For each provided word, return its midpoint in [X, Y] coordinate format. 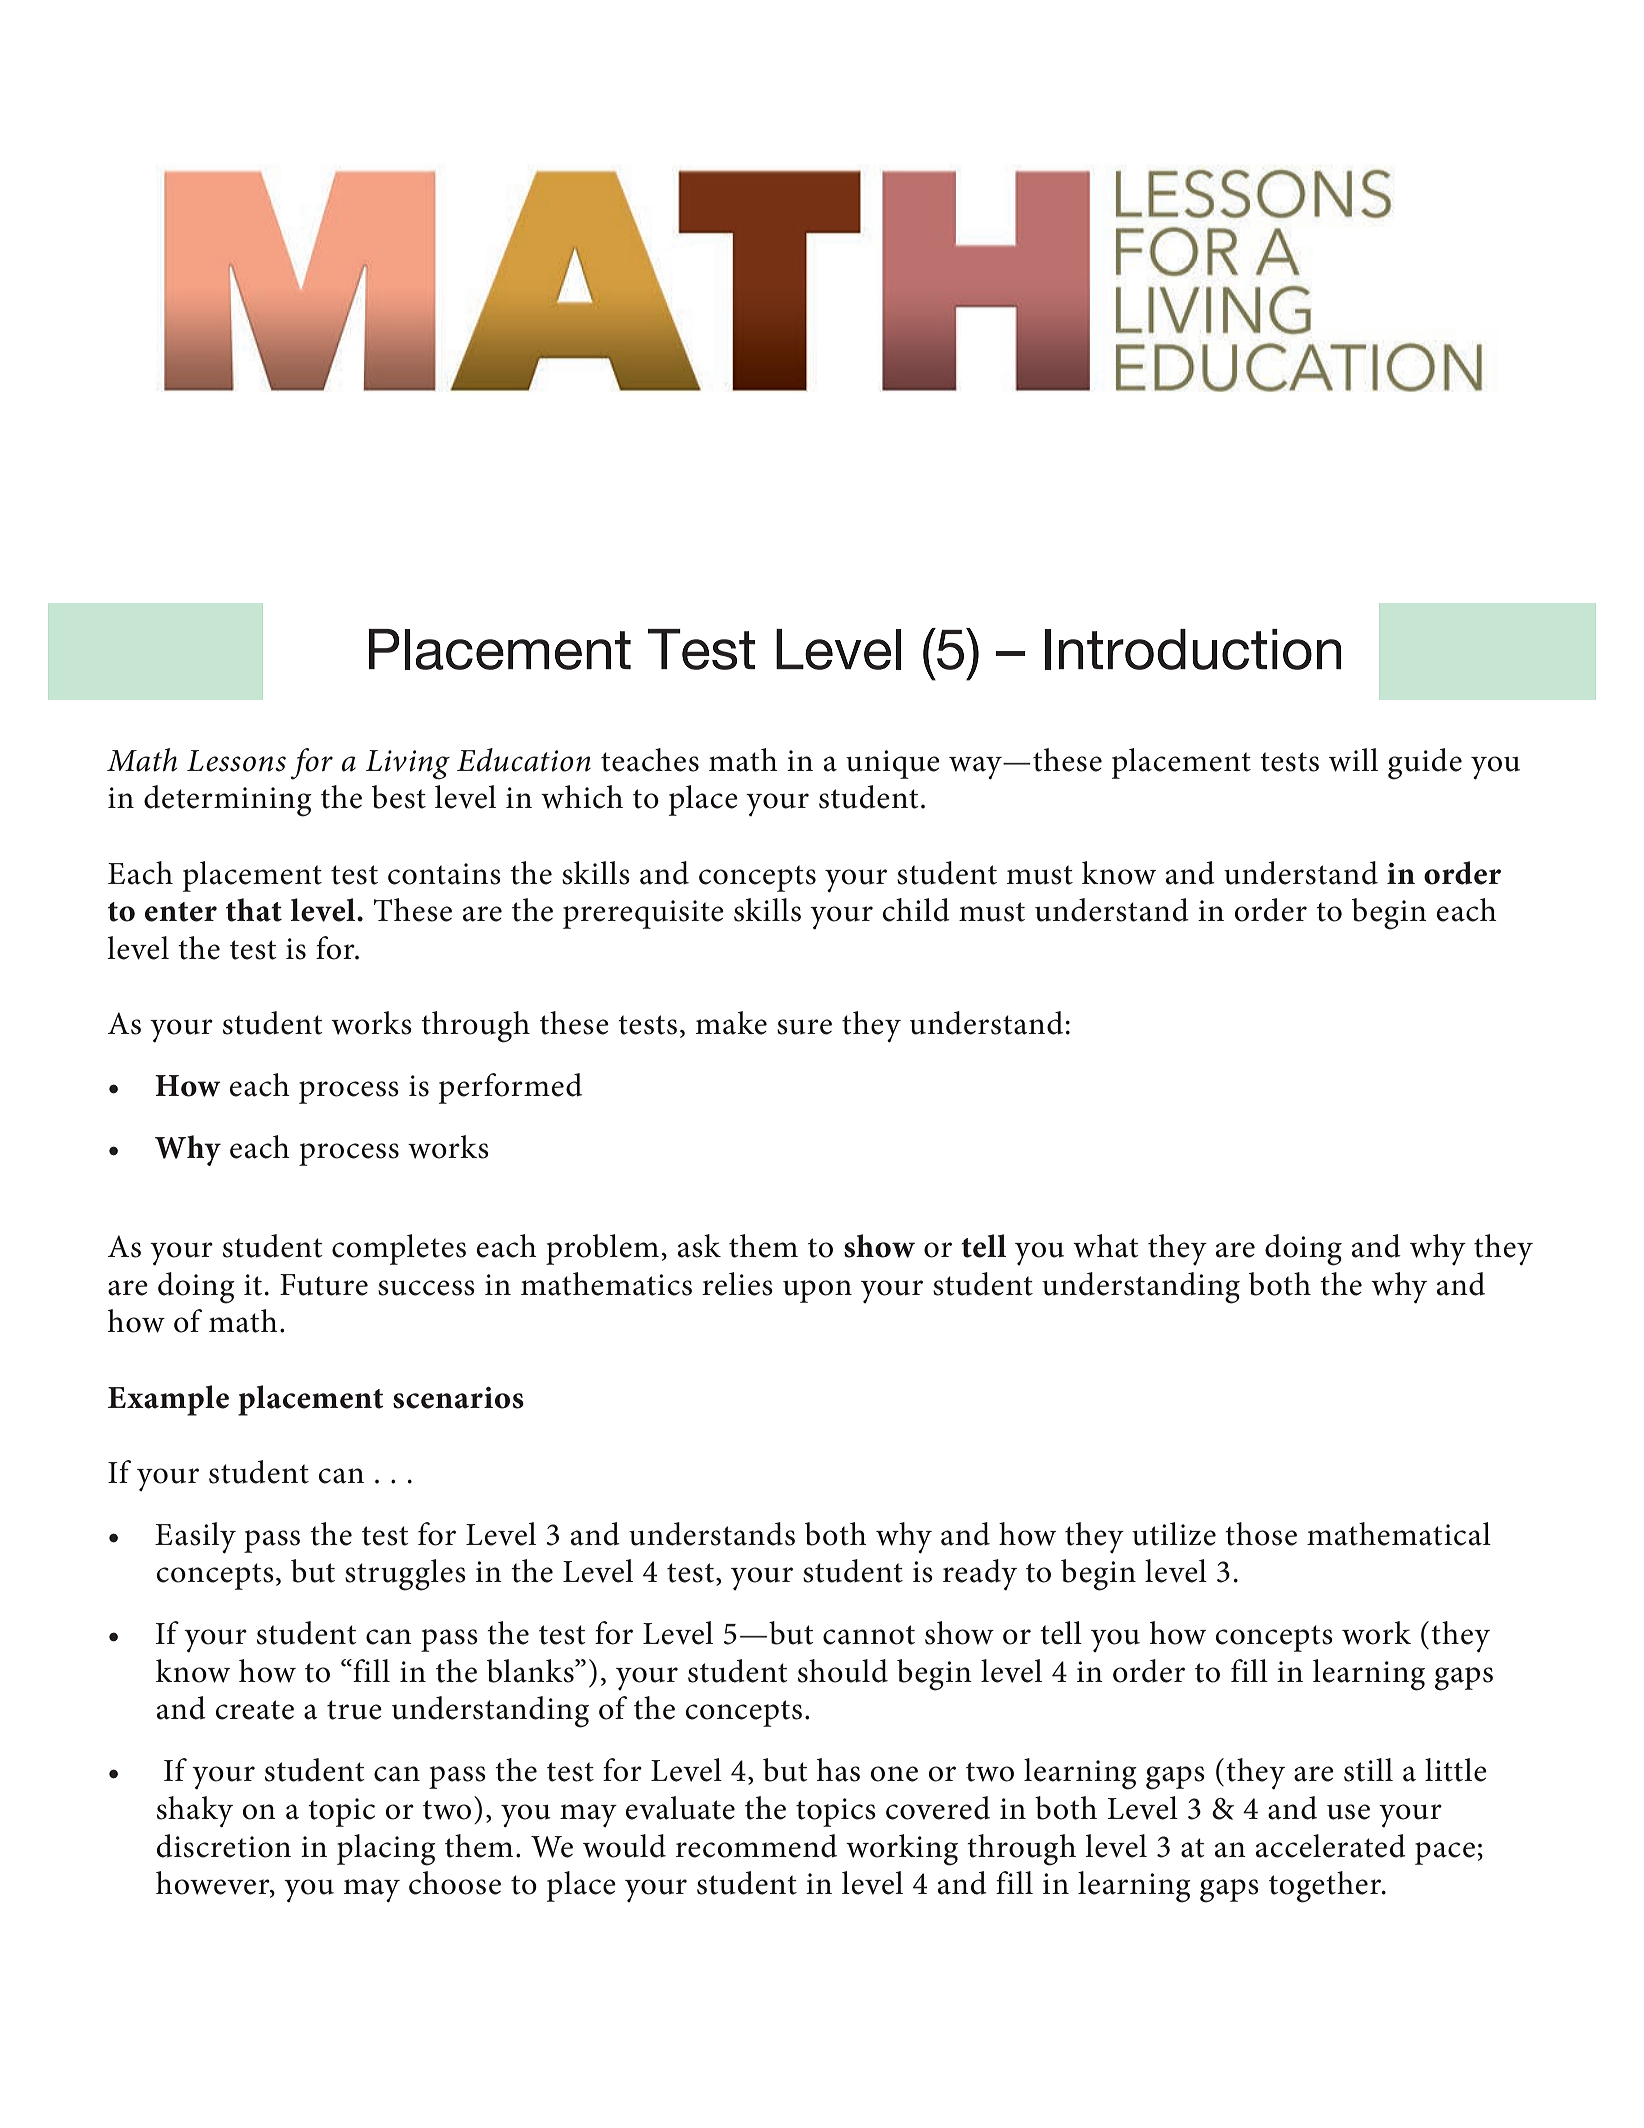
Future [324, 1285]
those [1261, 1534]
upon [817, 1291]
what [1106, 1246]
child [916, 910]
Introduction [1193, 649]
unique [893, 764]
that [254, 910]
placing [386, 1850]
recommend [756, 1846]
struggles [405, 1575]
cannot [869, 1635]
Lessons [236, 761]
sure [804, 1027]
